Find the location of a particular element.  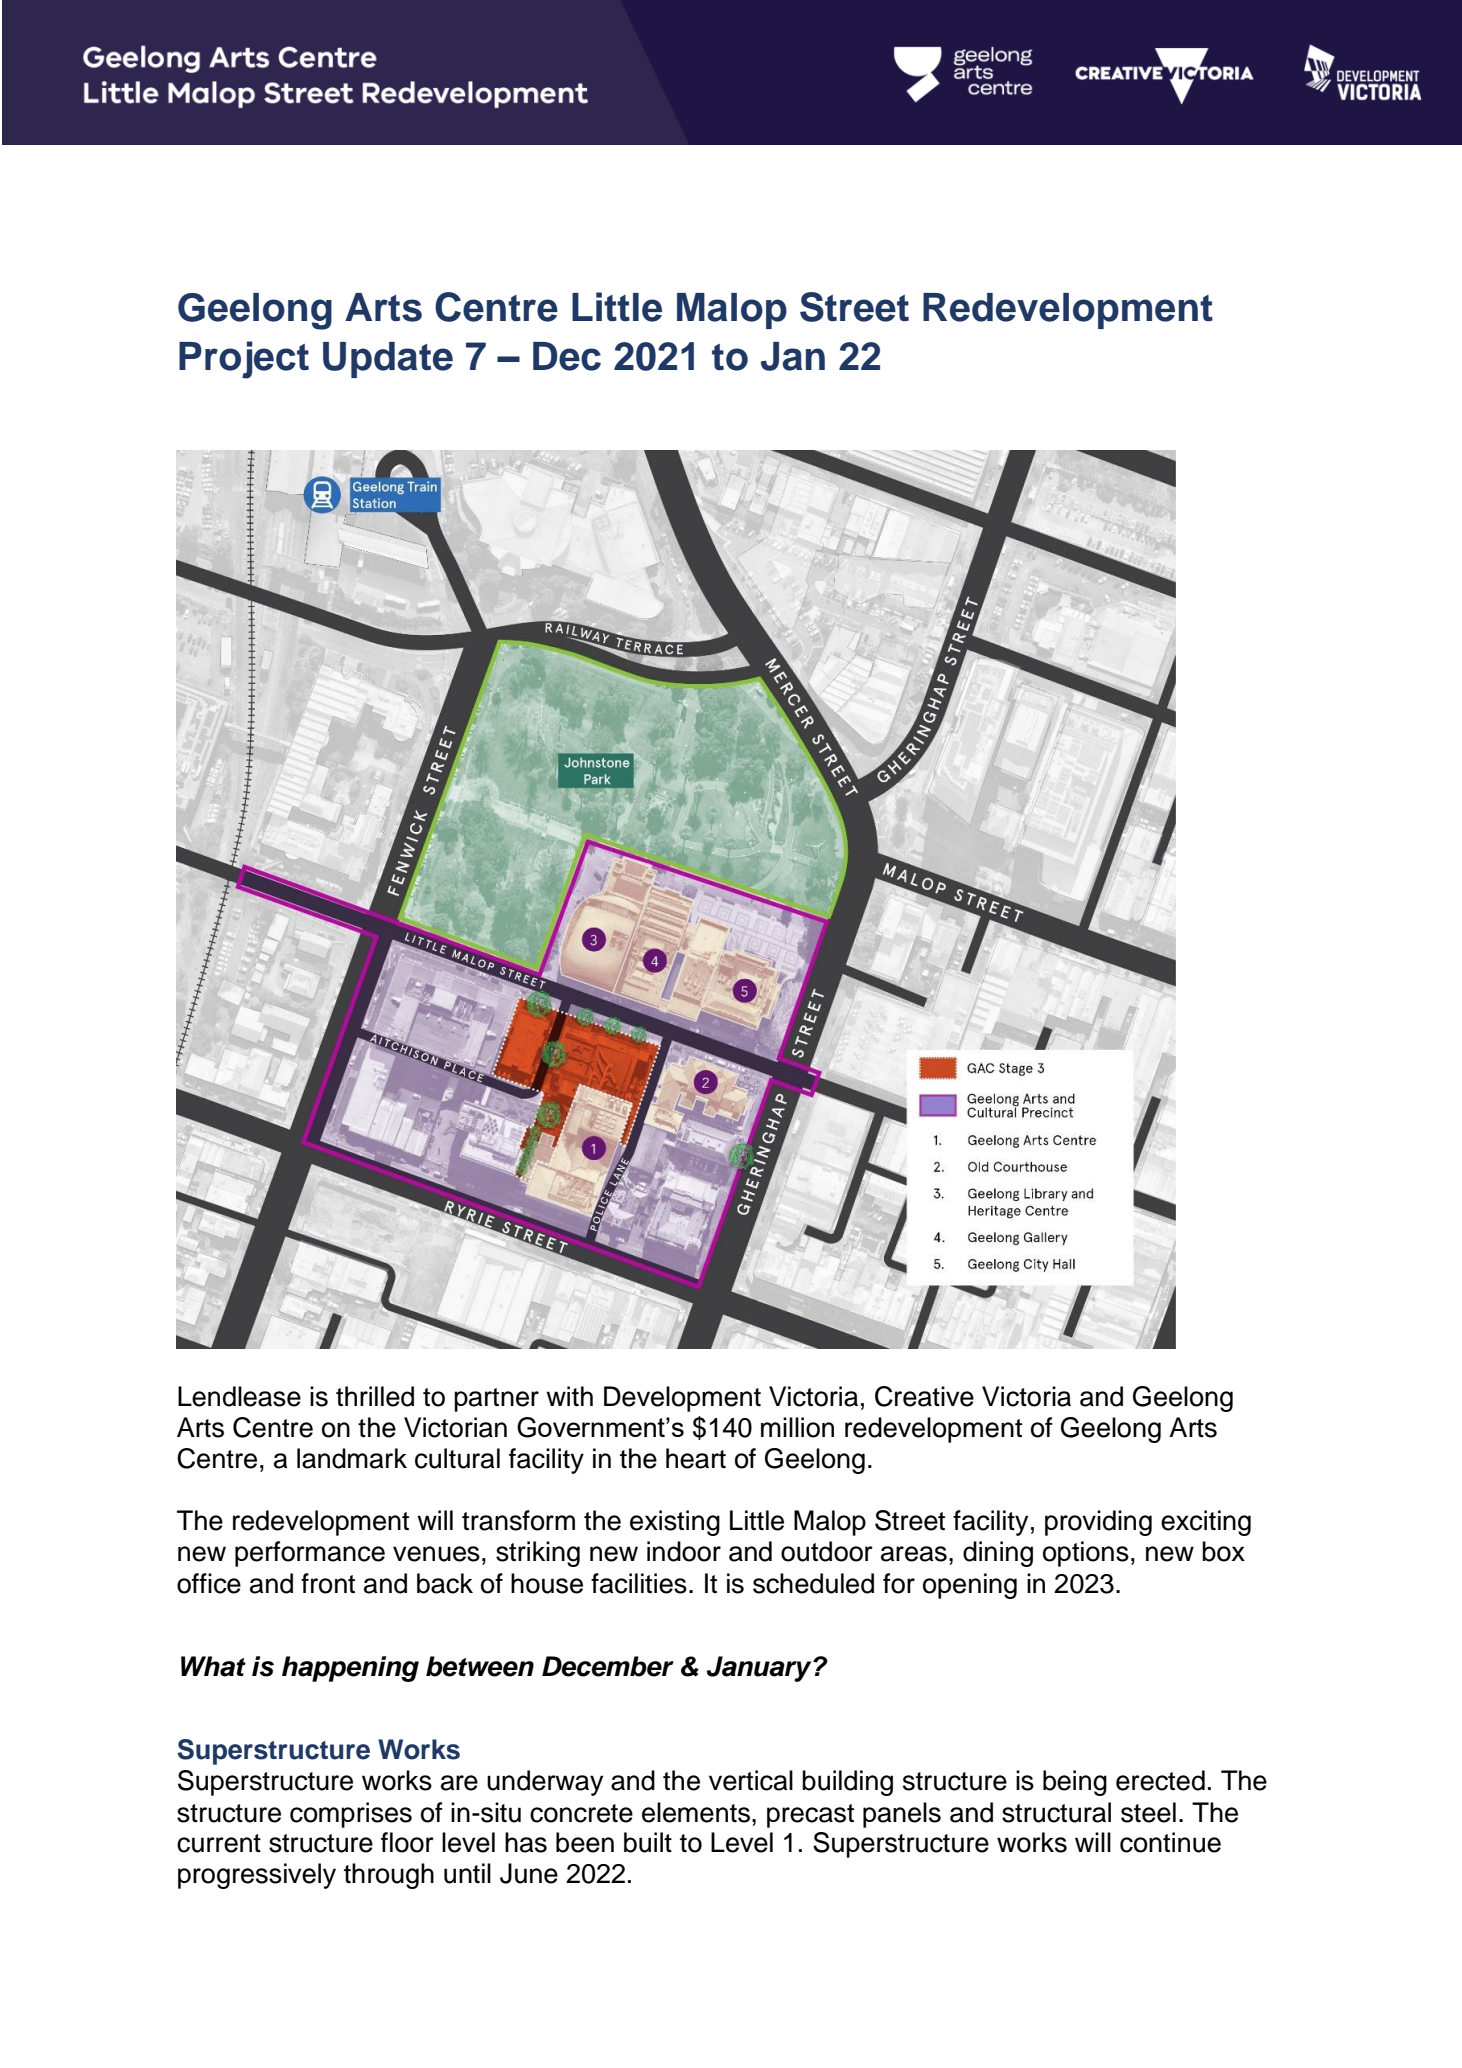

Update is located at coordinates (388, 360).
